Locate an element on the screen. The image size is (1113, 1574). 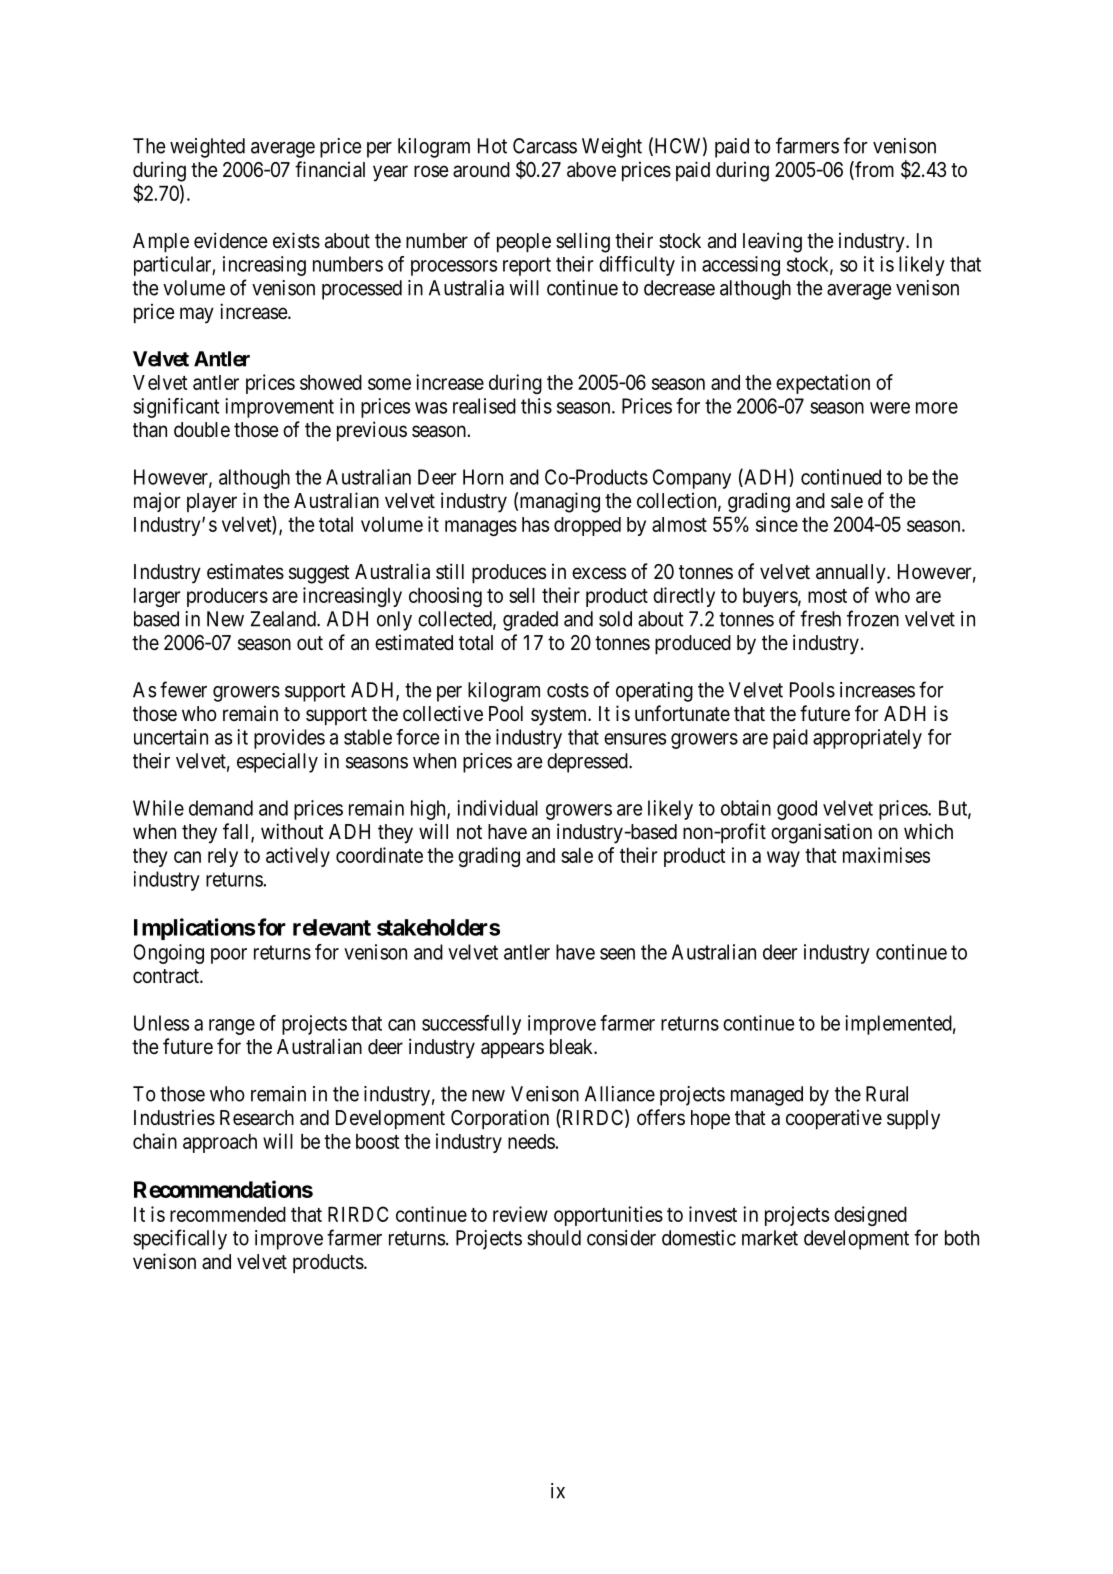
maximises is located at coordinates (886, 855).
